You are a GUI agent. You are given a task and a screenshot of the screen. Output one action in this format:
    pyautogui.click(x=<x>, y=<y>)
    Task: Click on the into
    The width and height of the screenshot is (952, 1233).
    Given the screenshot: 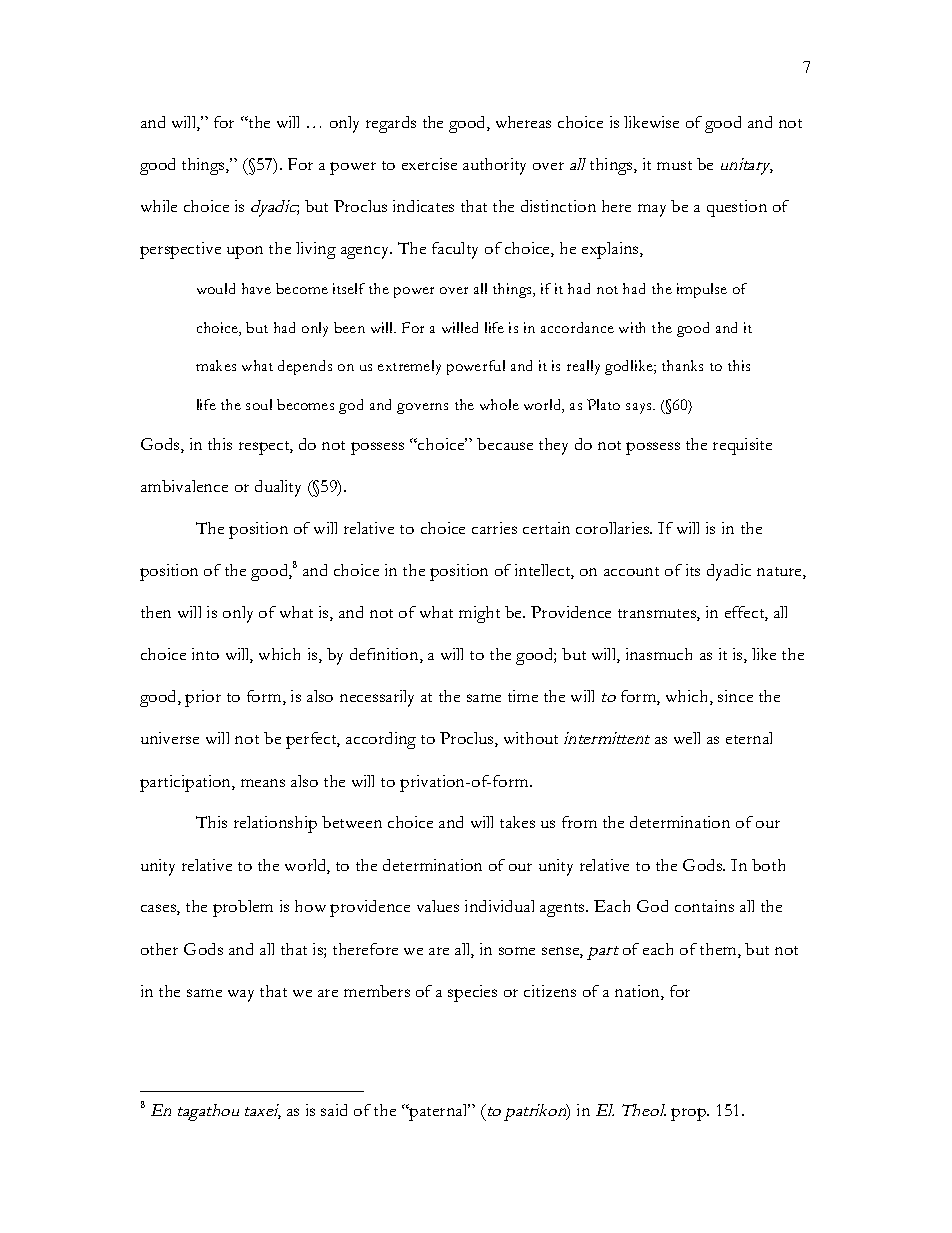 What is the action you would take?
    pyautogui.click(x=205, y=654)
